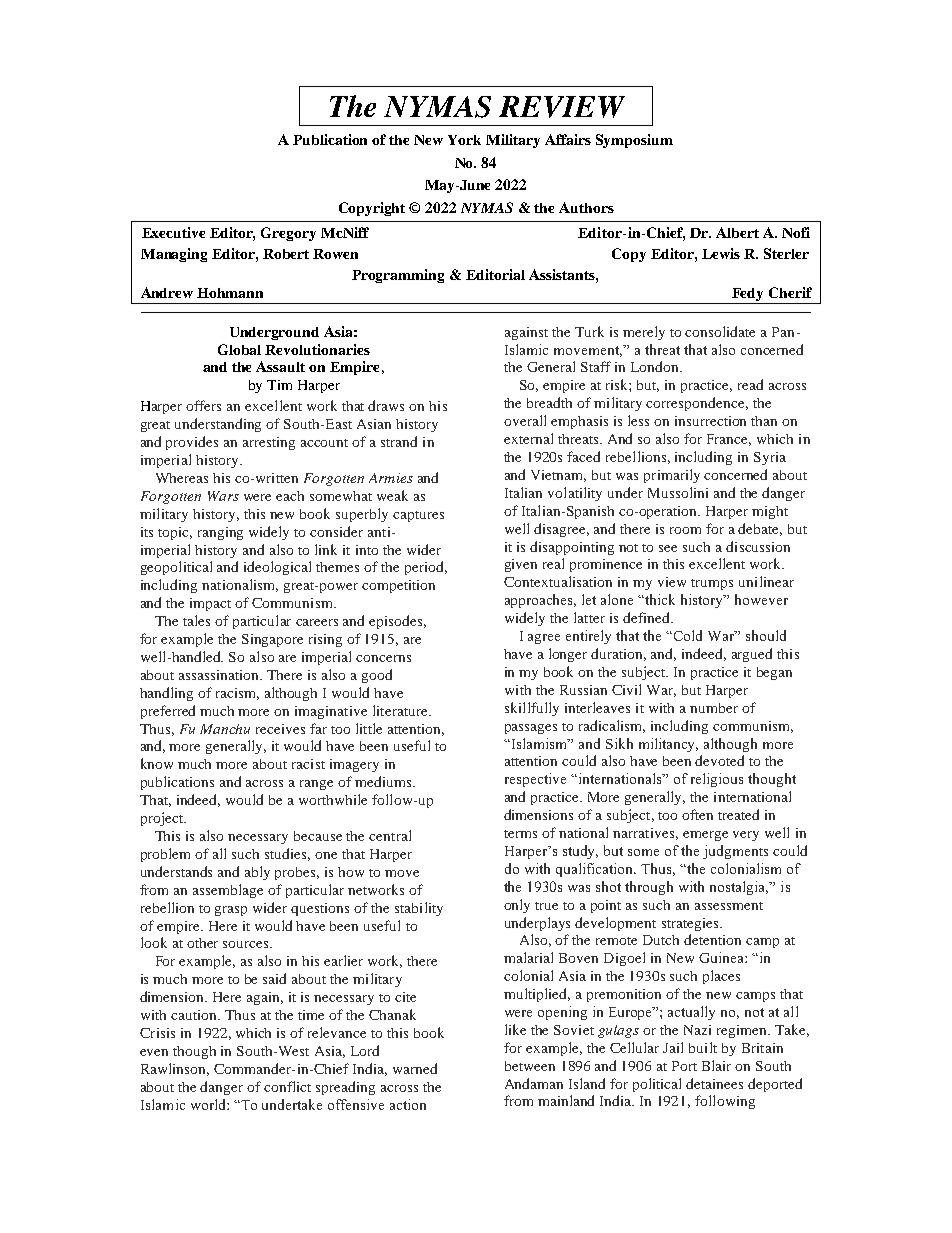 The image size is (952, 1233). Describe the element at coordinates (225, 729) in the page. I see `Manchu` at that location.
